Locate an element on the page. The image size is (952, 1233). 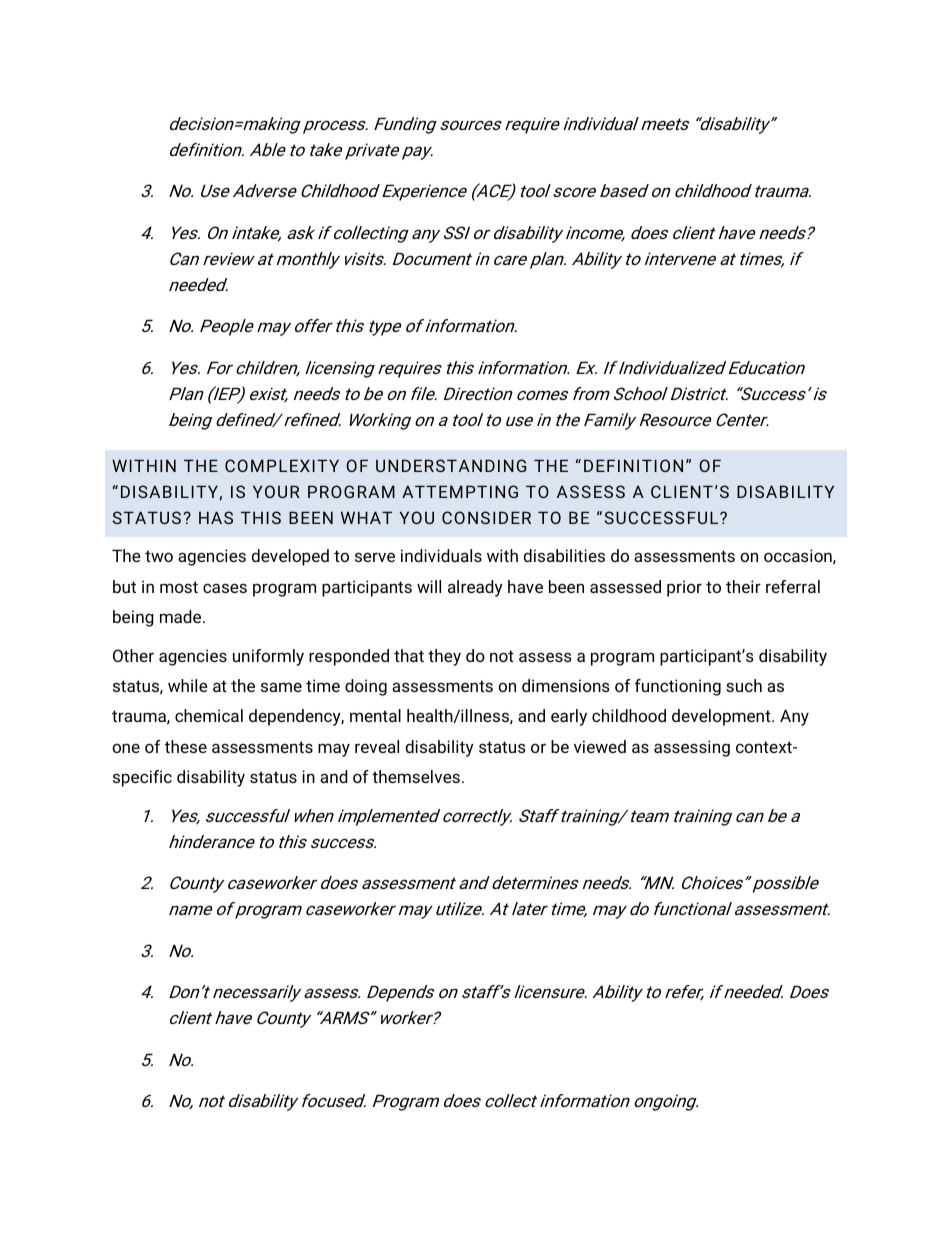
UNDERSTANDING is located at coordinates (451, 465).
